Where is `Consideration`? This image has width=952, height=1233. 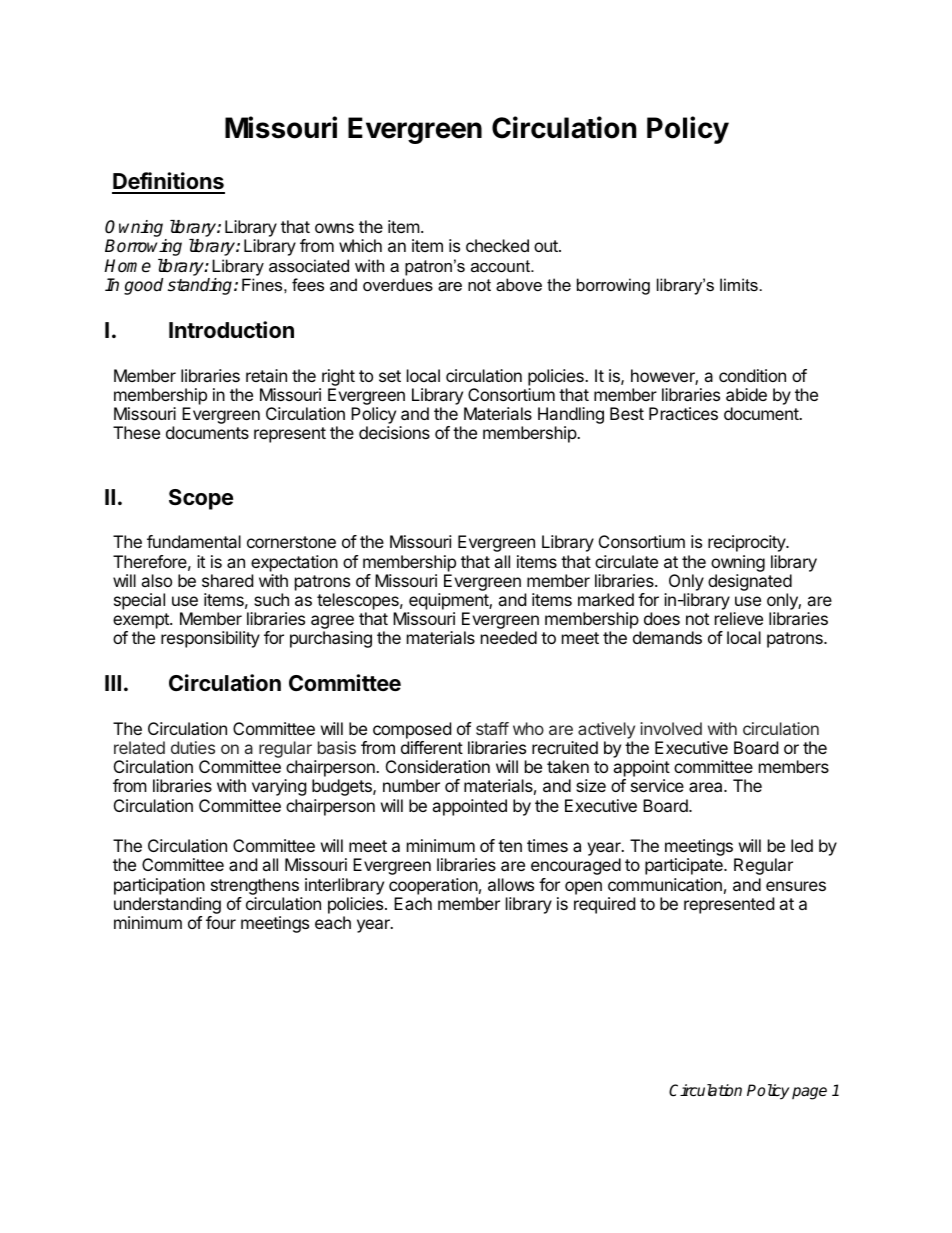
Consideration is located at coordinates (438, 766).
